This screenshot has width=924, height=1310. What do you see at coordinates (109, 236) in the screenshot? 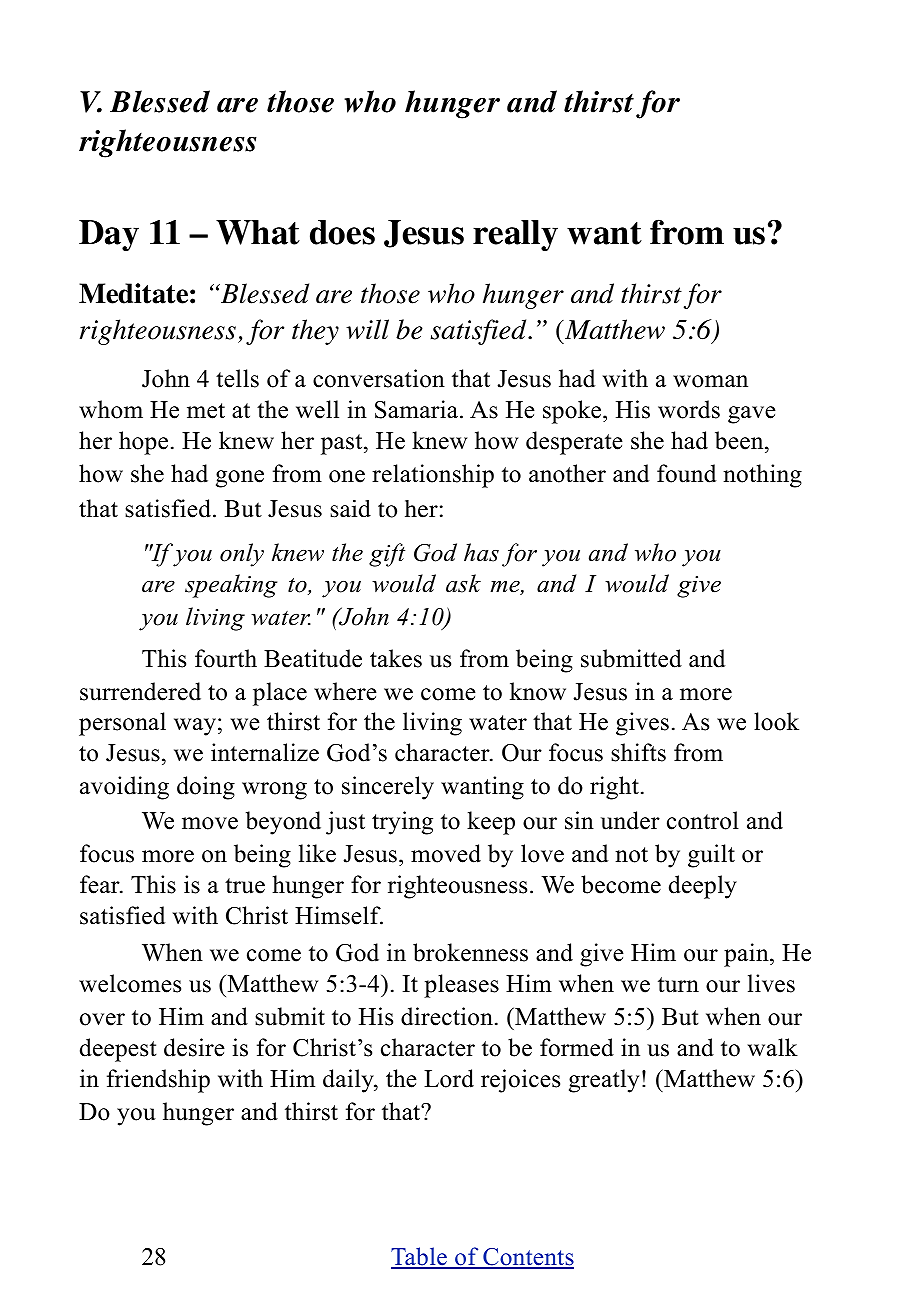
I see `Day` at bounding box center [109, 236].
